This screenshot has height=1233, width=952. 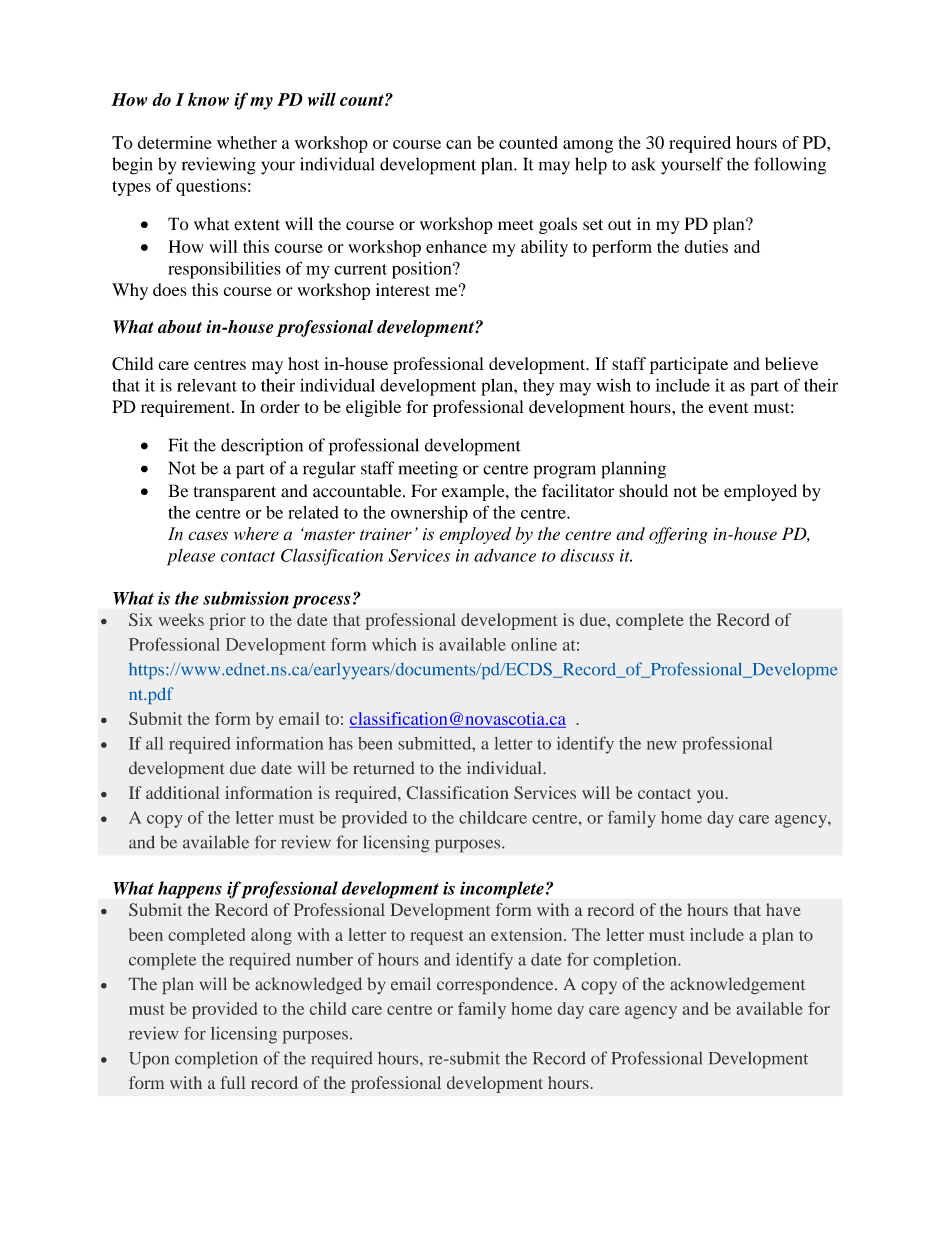 What do you see at coordinates (459, 144) in the screenshot?
I see `can` at bounding box center [459, 144].
